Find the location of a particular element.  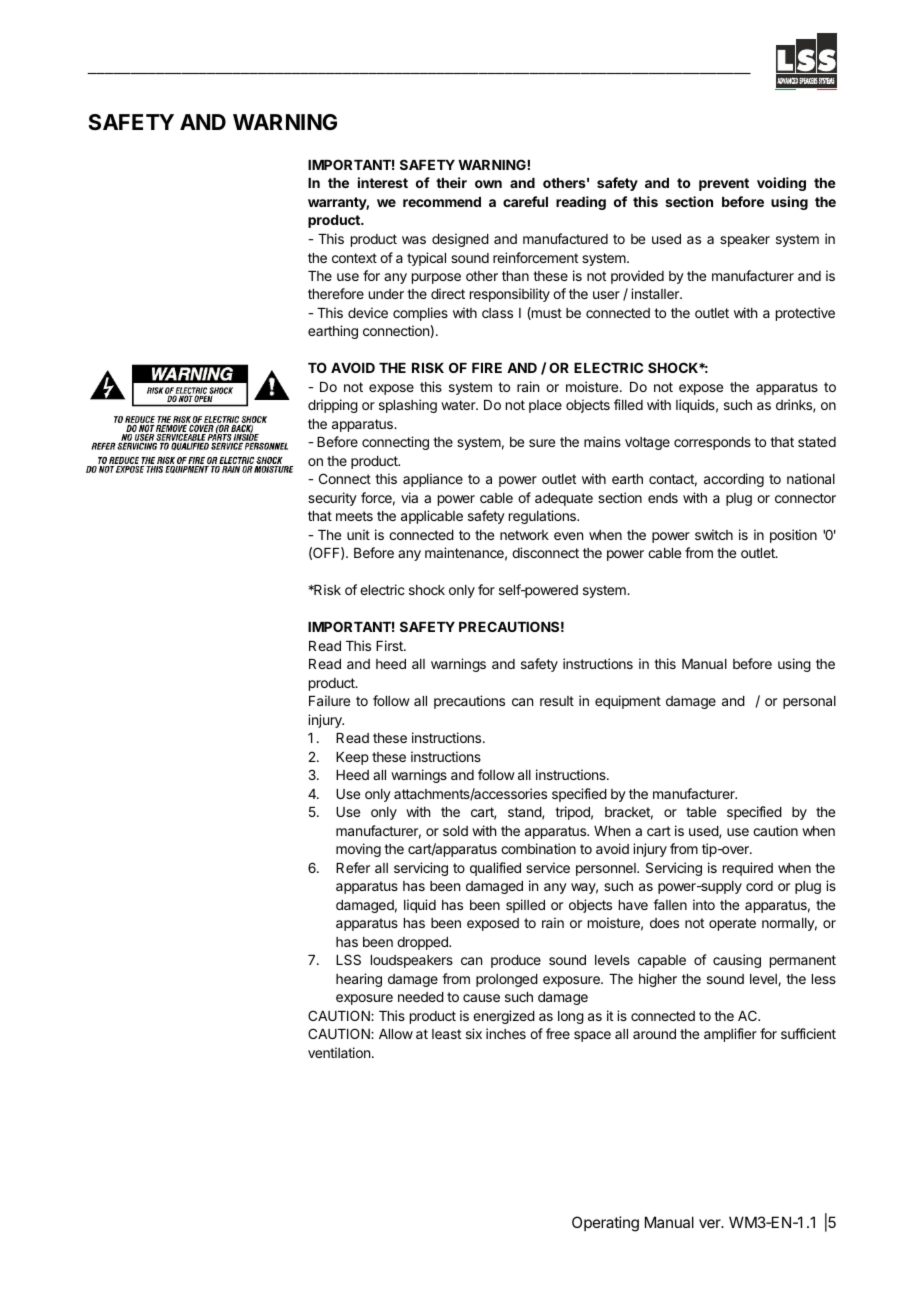

result is located at coordinates (557, 701).
